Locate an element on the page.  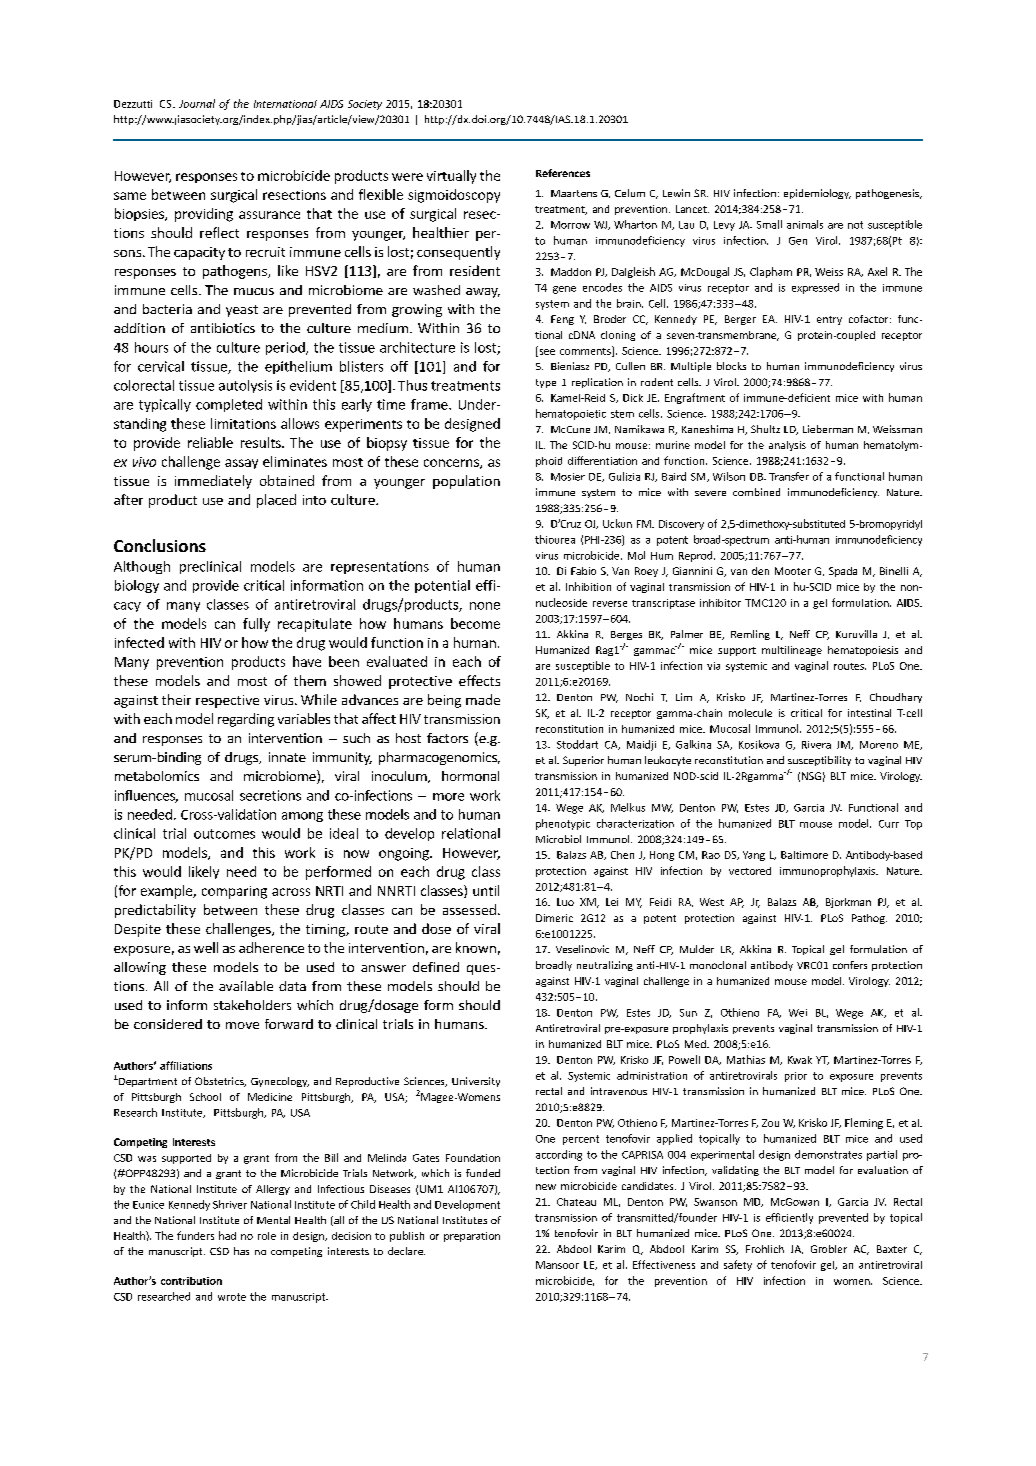
References is located at coordinates (563, 173).
